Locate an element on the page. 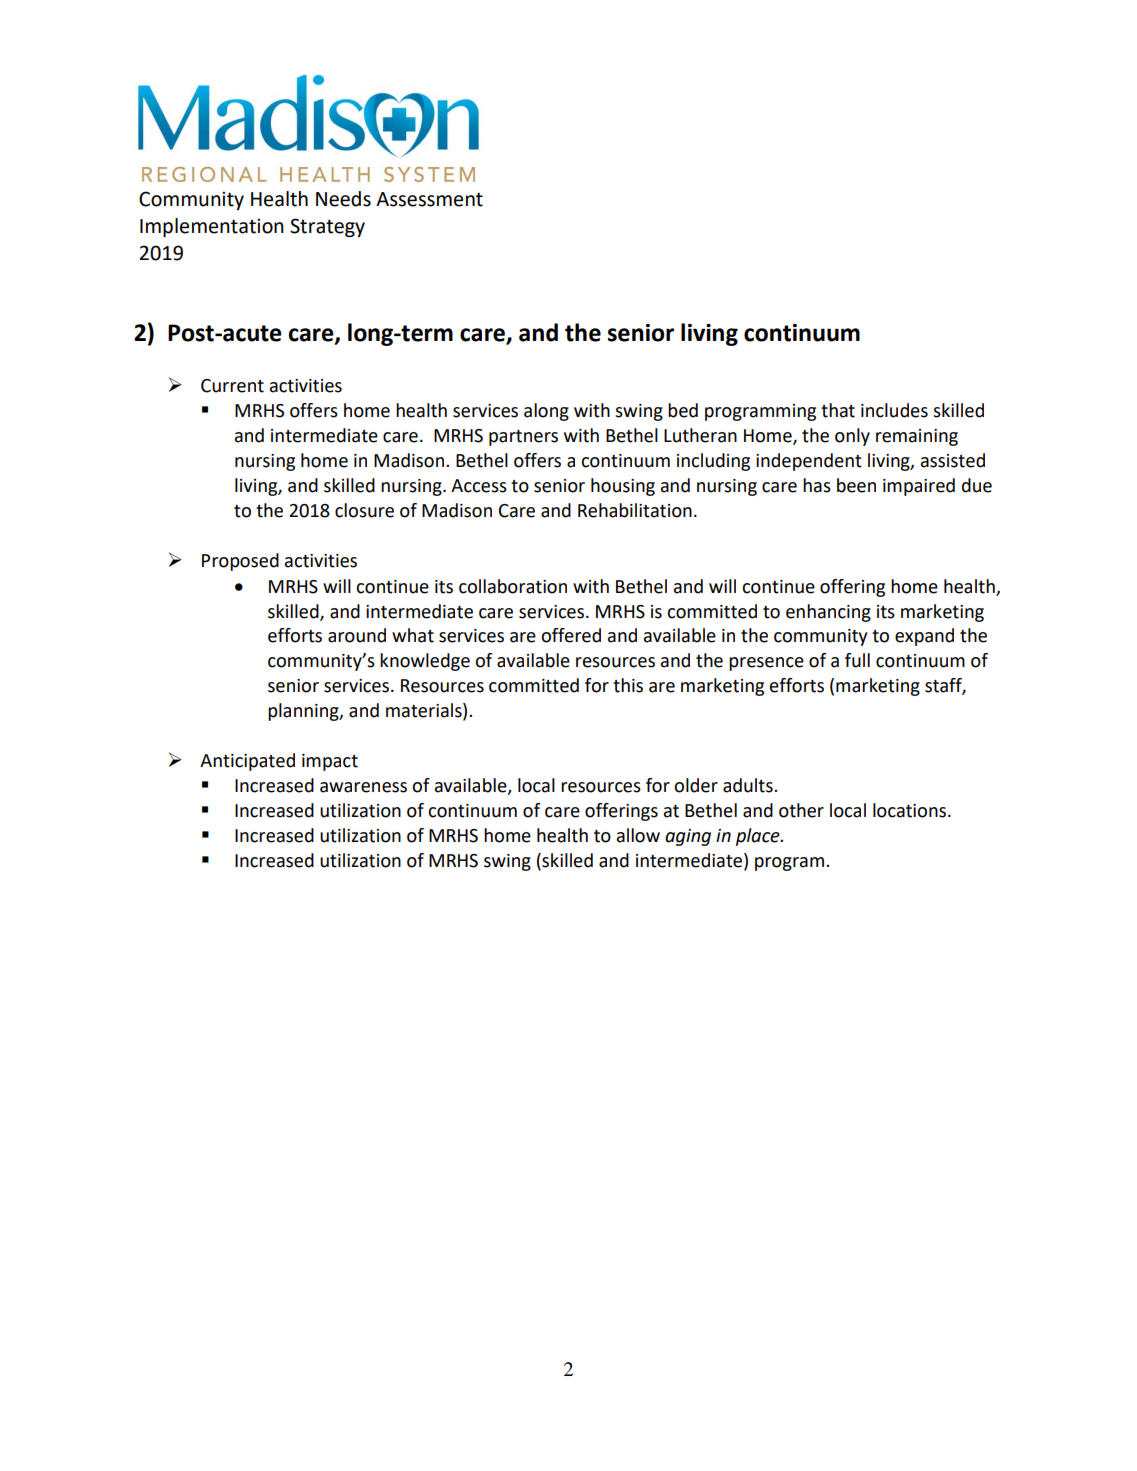 Image resolution: width=1137 pixels, height=1471 pixels. closure is located at coordinates (364, 510).
